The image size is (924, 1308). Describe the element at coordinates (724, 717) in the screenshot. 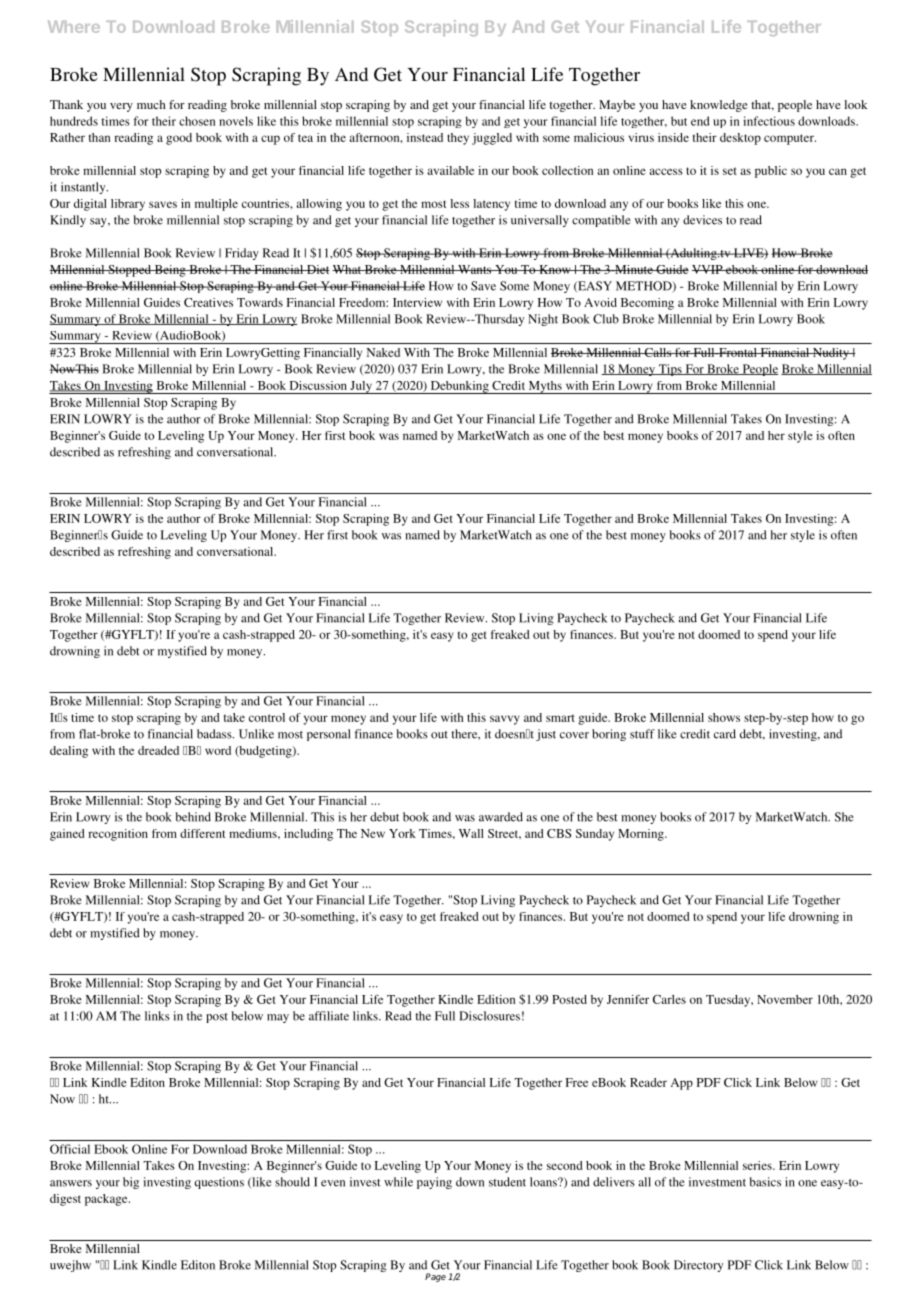

I see `shows` at that location.
